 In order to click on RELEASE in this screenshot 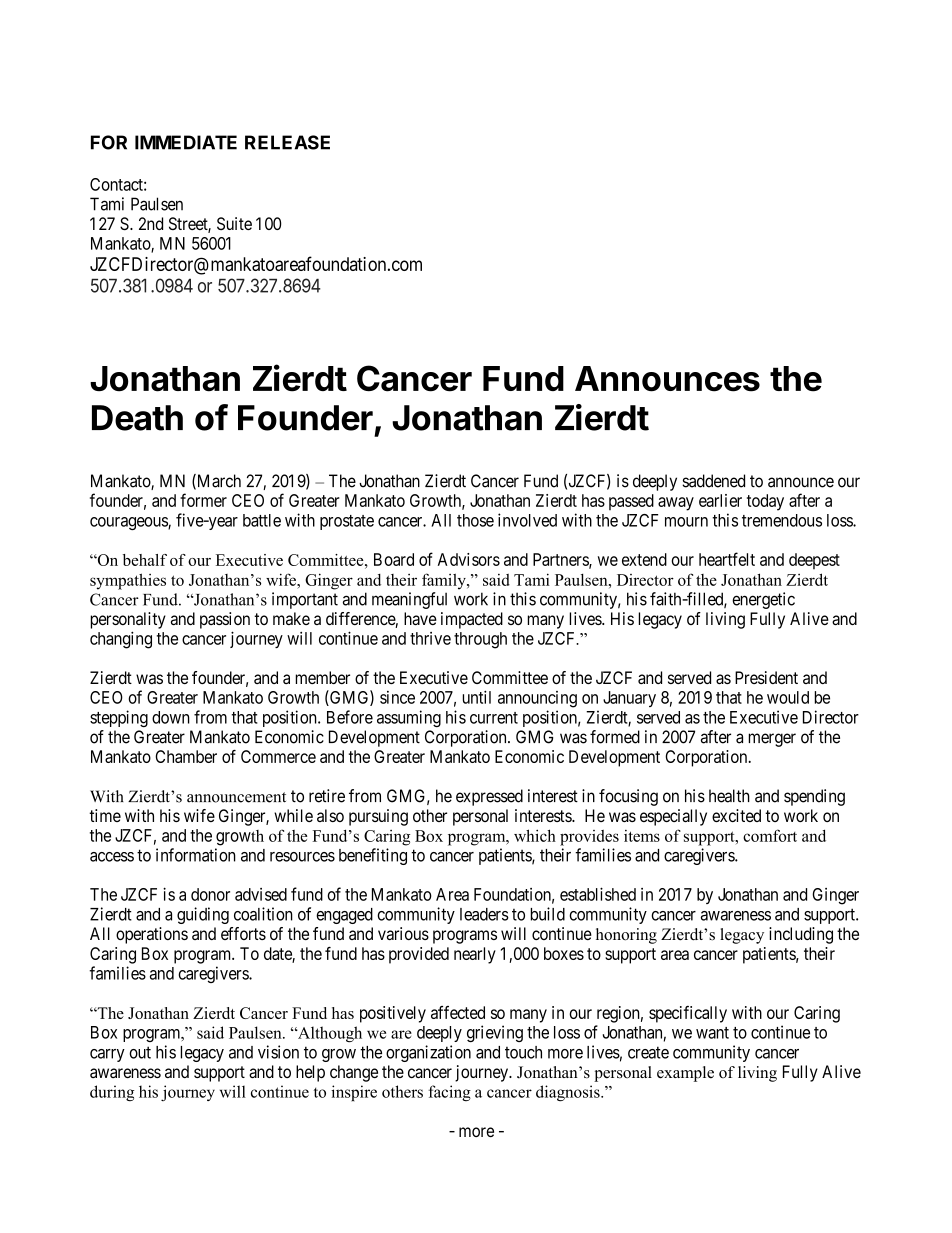, I will do `click(287, 142)`.
